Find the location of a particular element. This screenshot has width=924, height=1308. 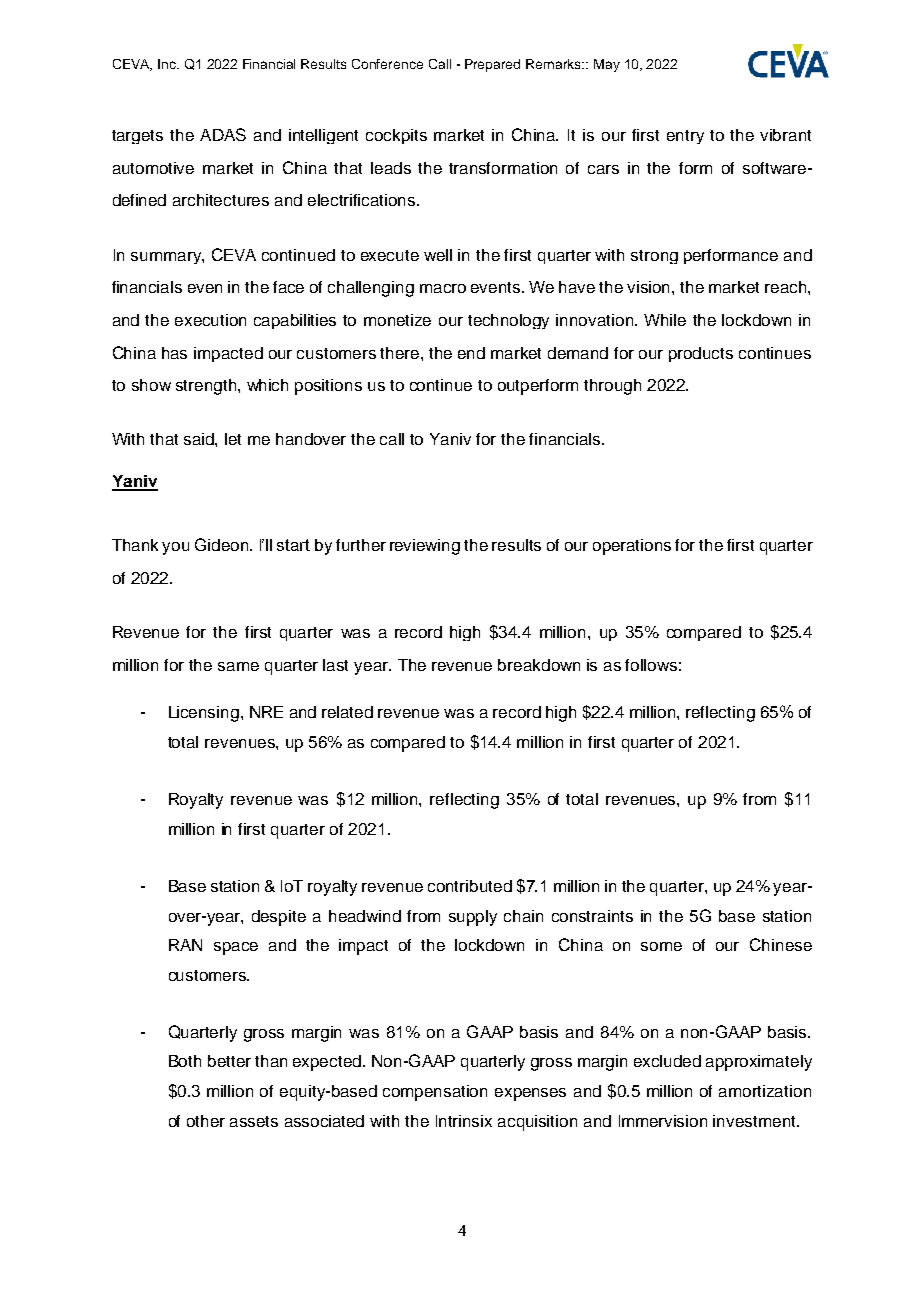

entry is located at coordinates (685, 137).
